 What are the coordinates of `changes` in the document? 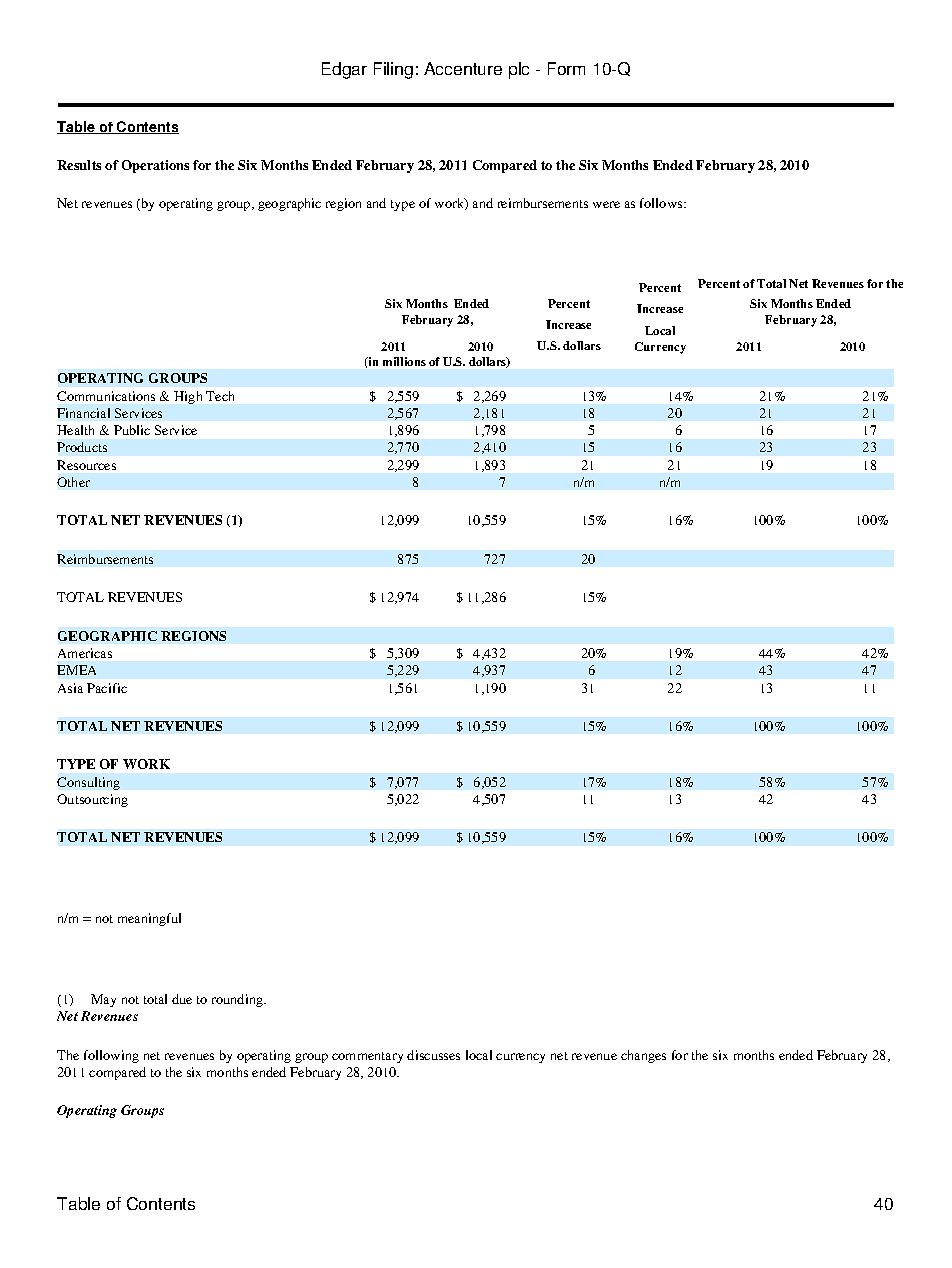 It's located at (643, 1056).
